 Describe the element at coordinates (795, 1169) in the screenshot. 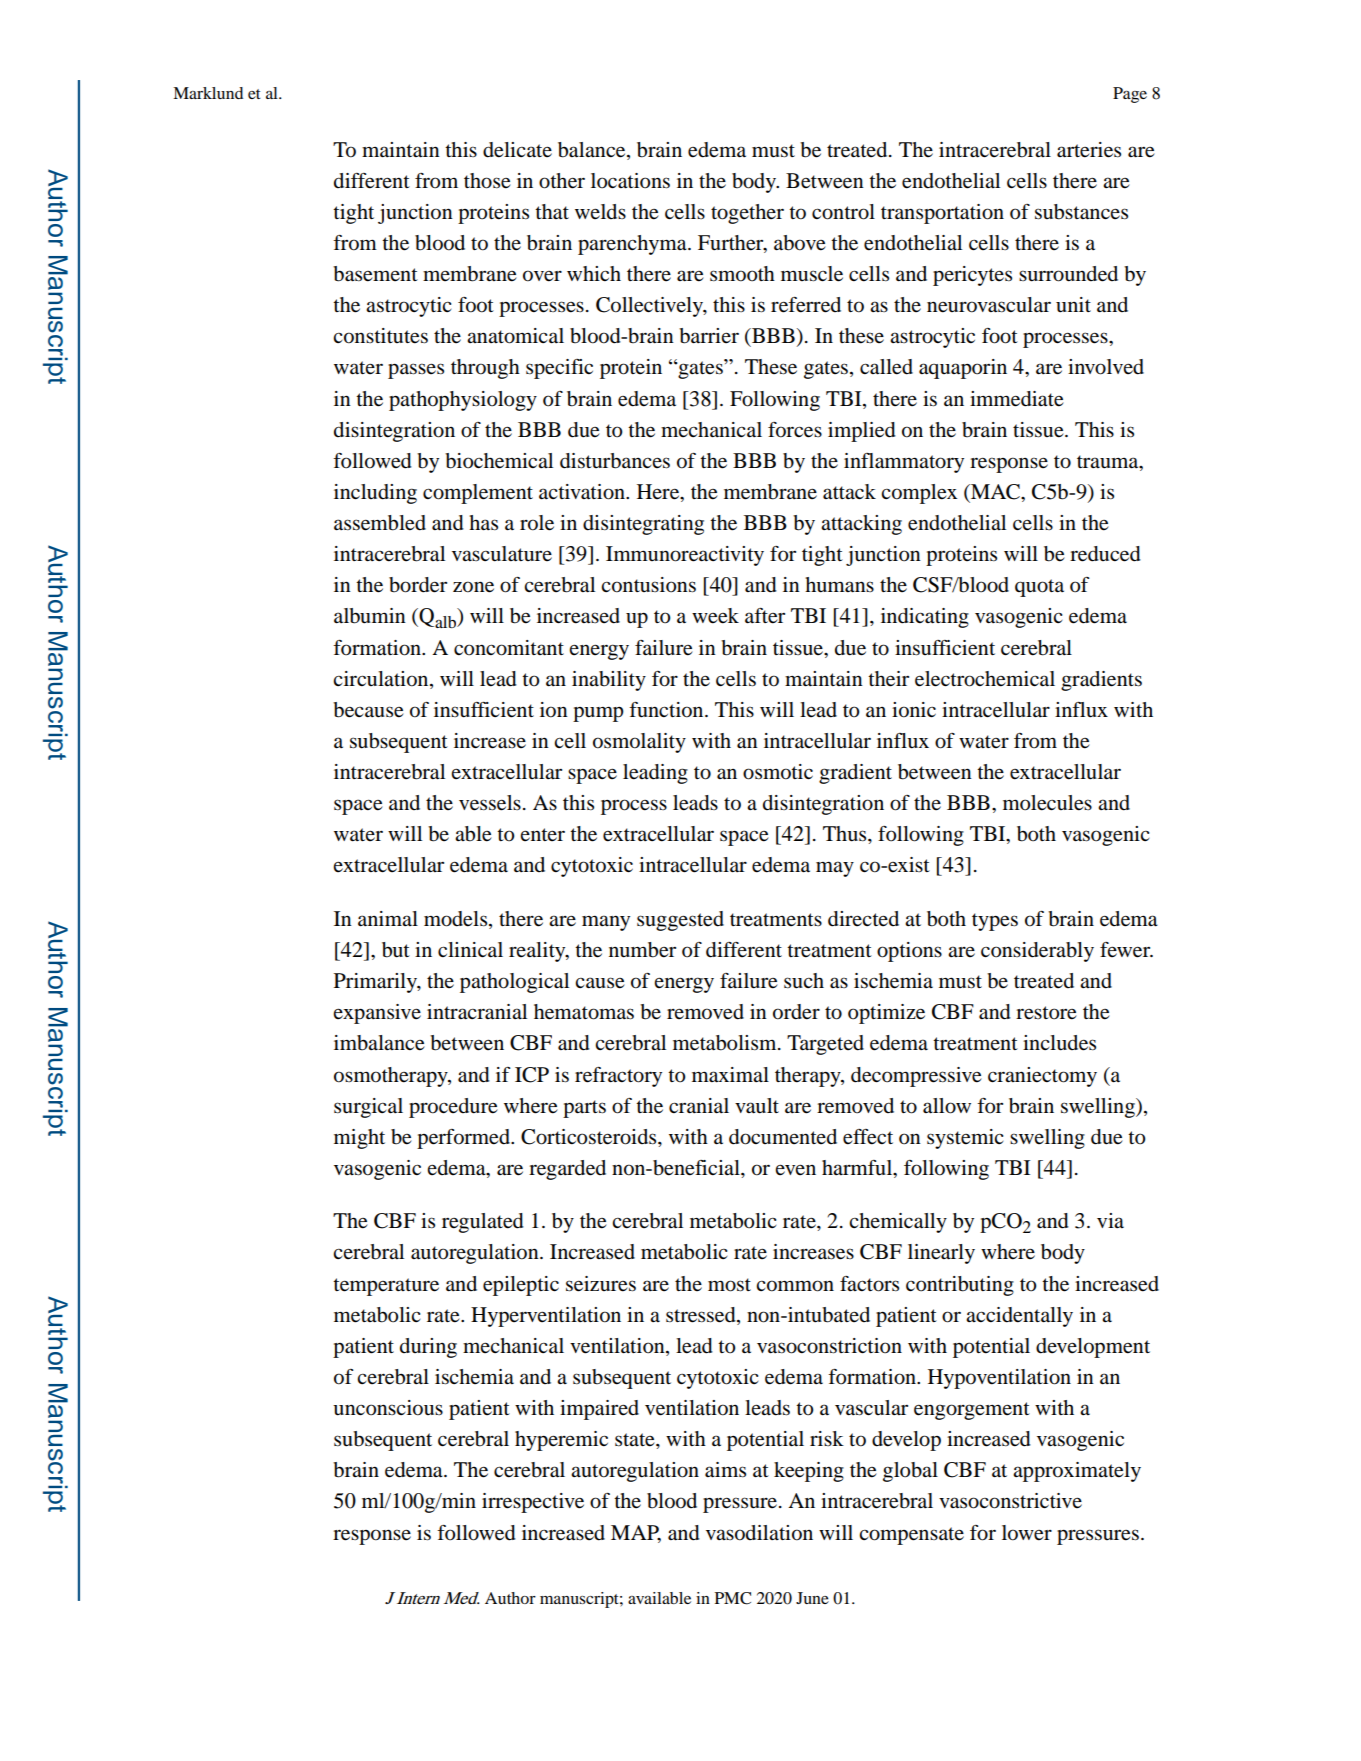

I see `even` at that location.
